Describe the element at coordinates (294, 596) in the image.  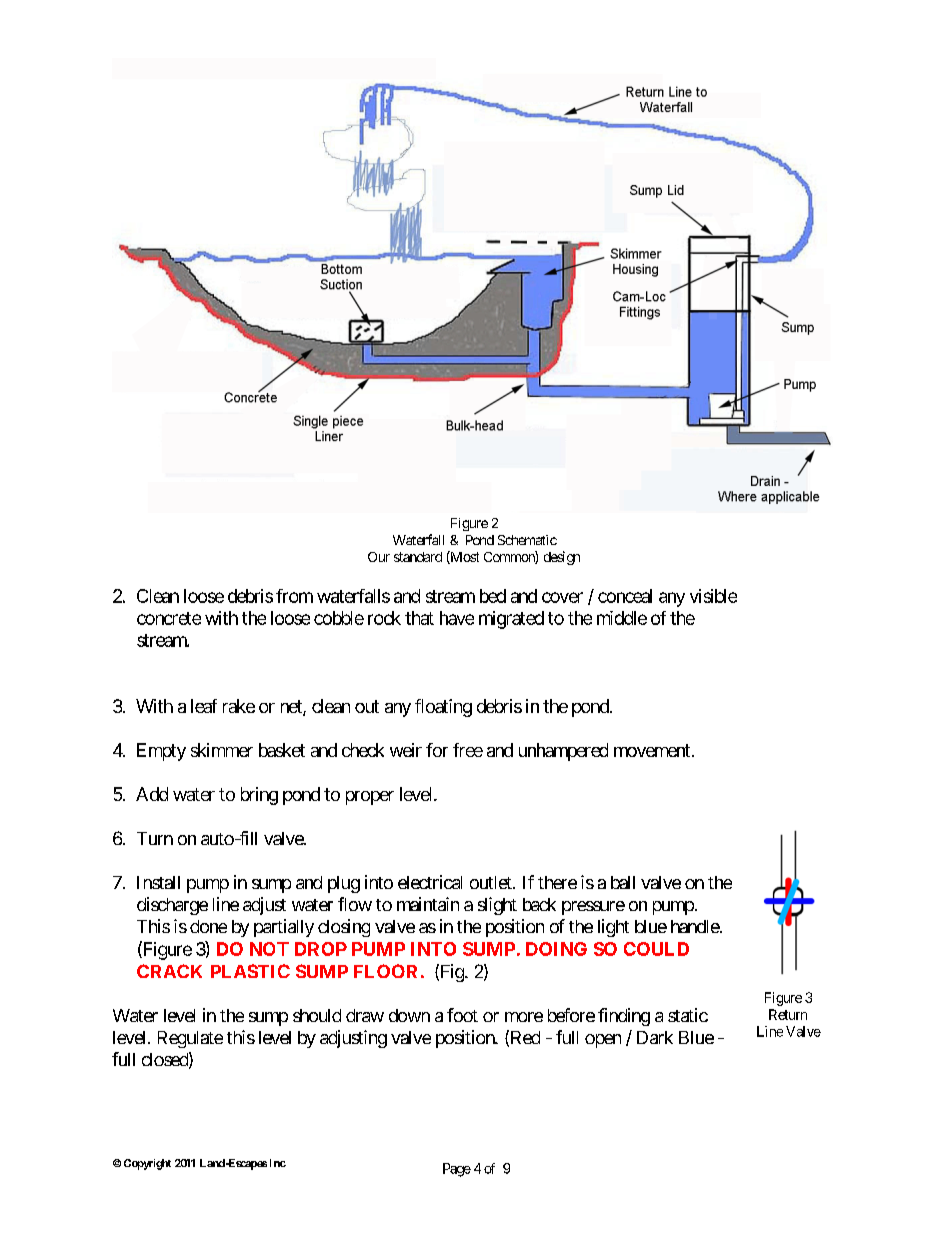
I see `from` at that location.
